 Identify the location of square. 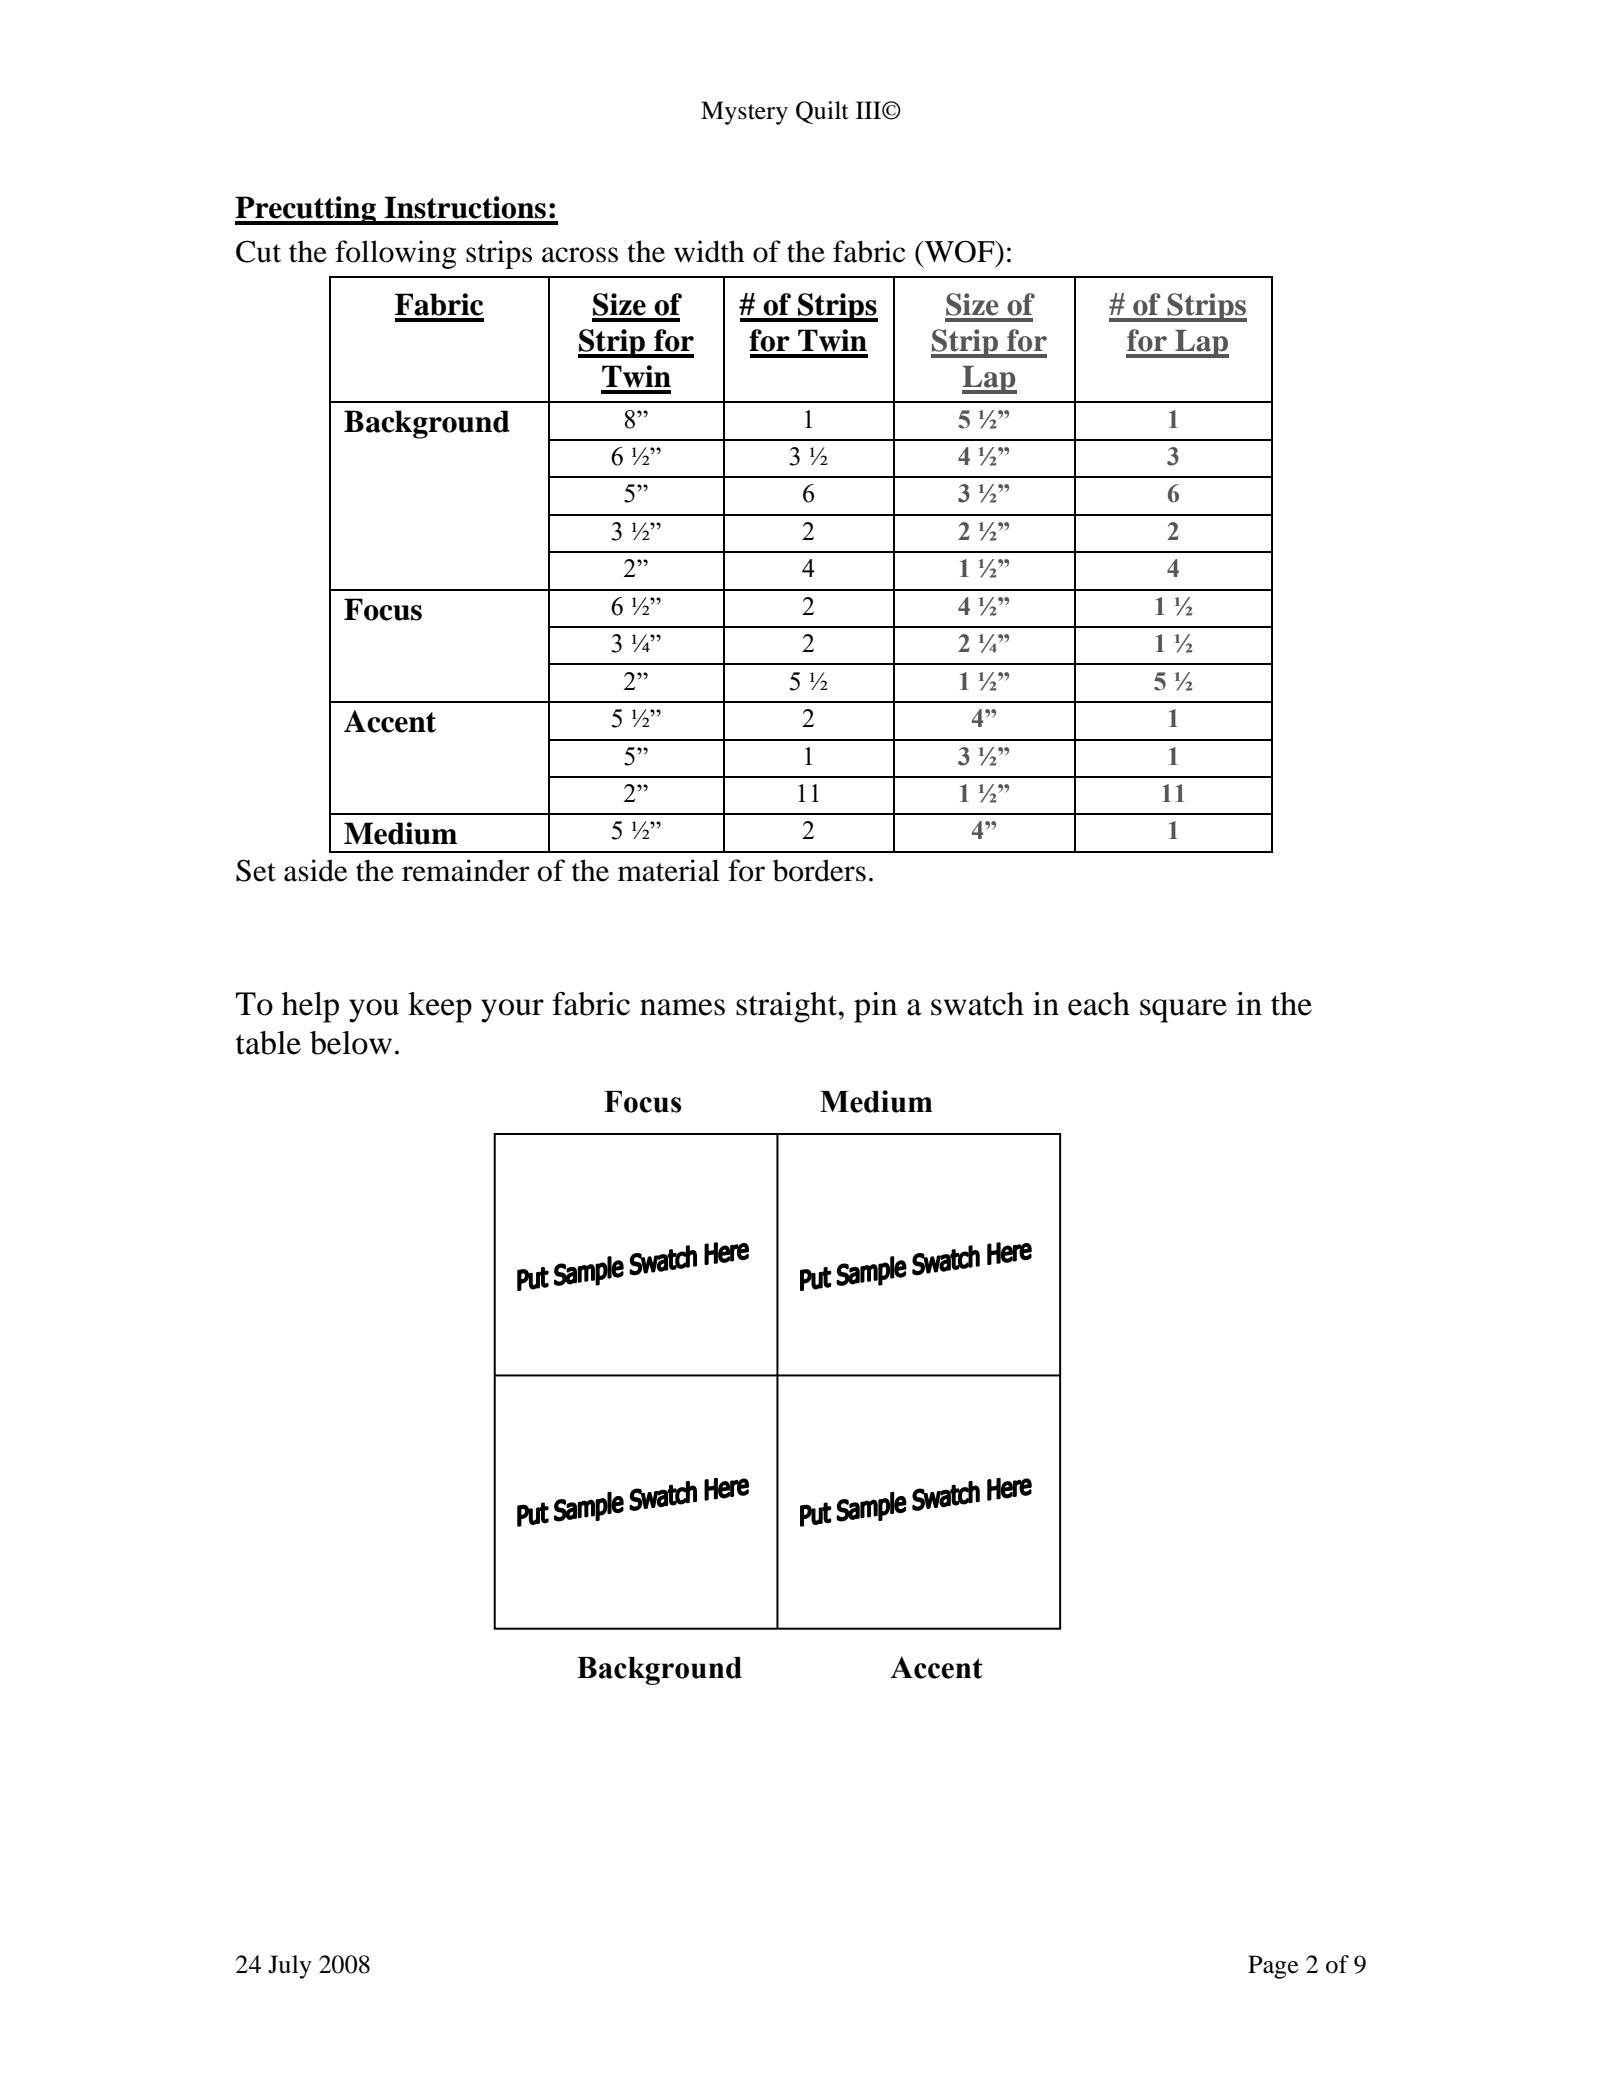
(1183, 1011).
